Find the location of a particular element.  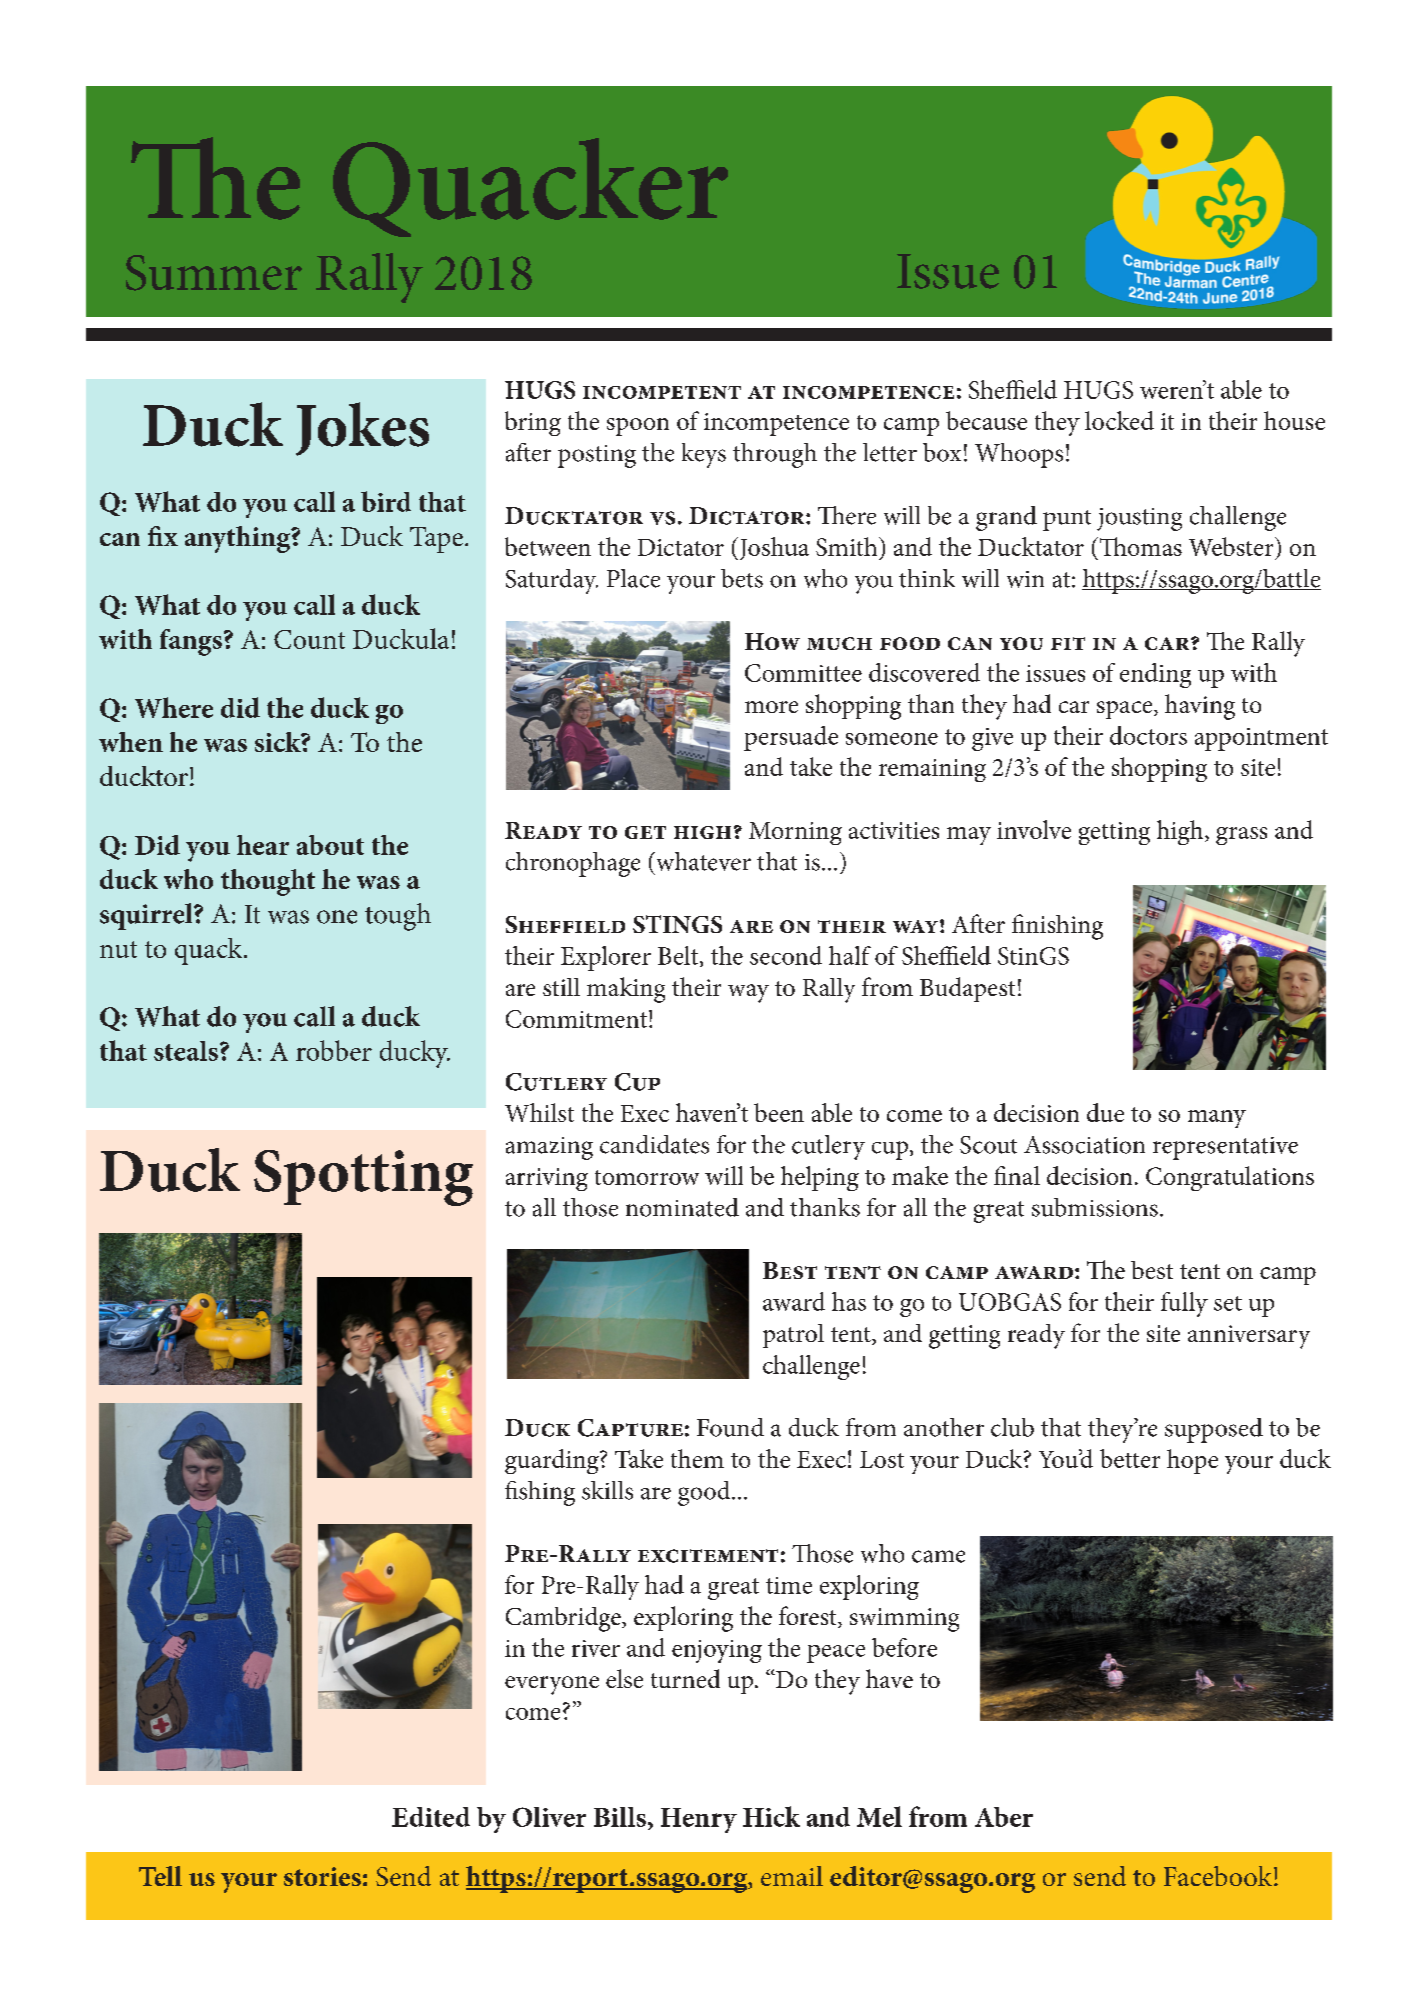

Aber is located at coordinates (1004, 1817).
